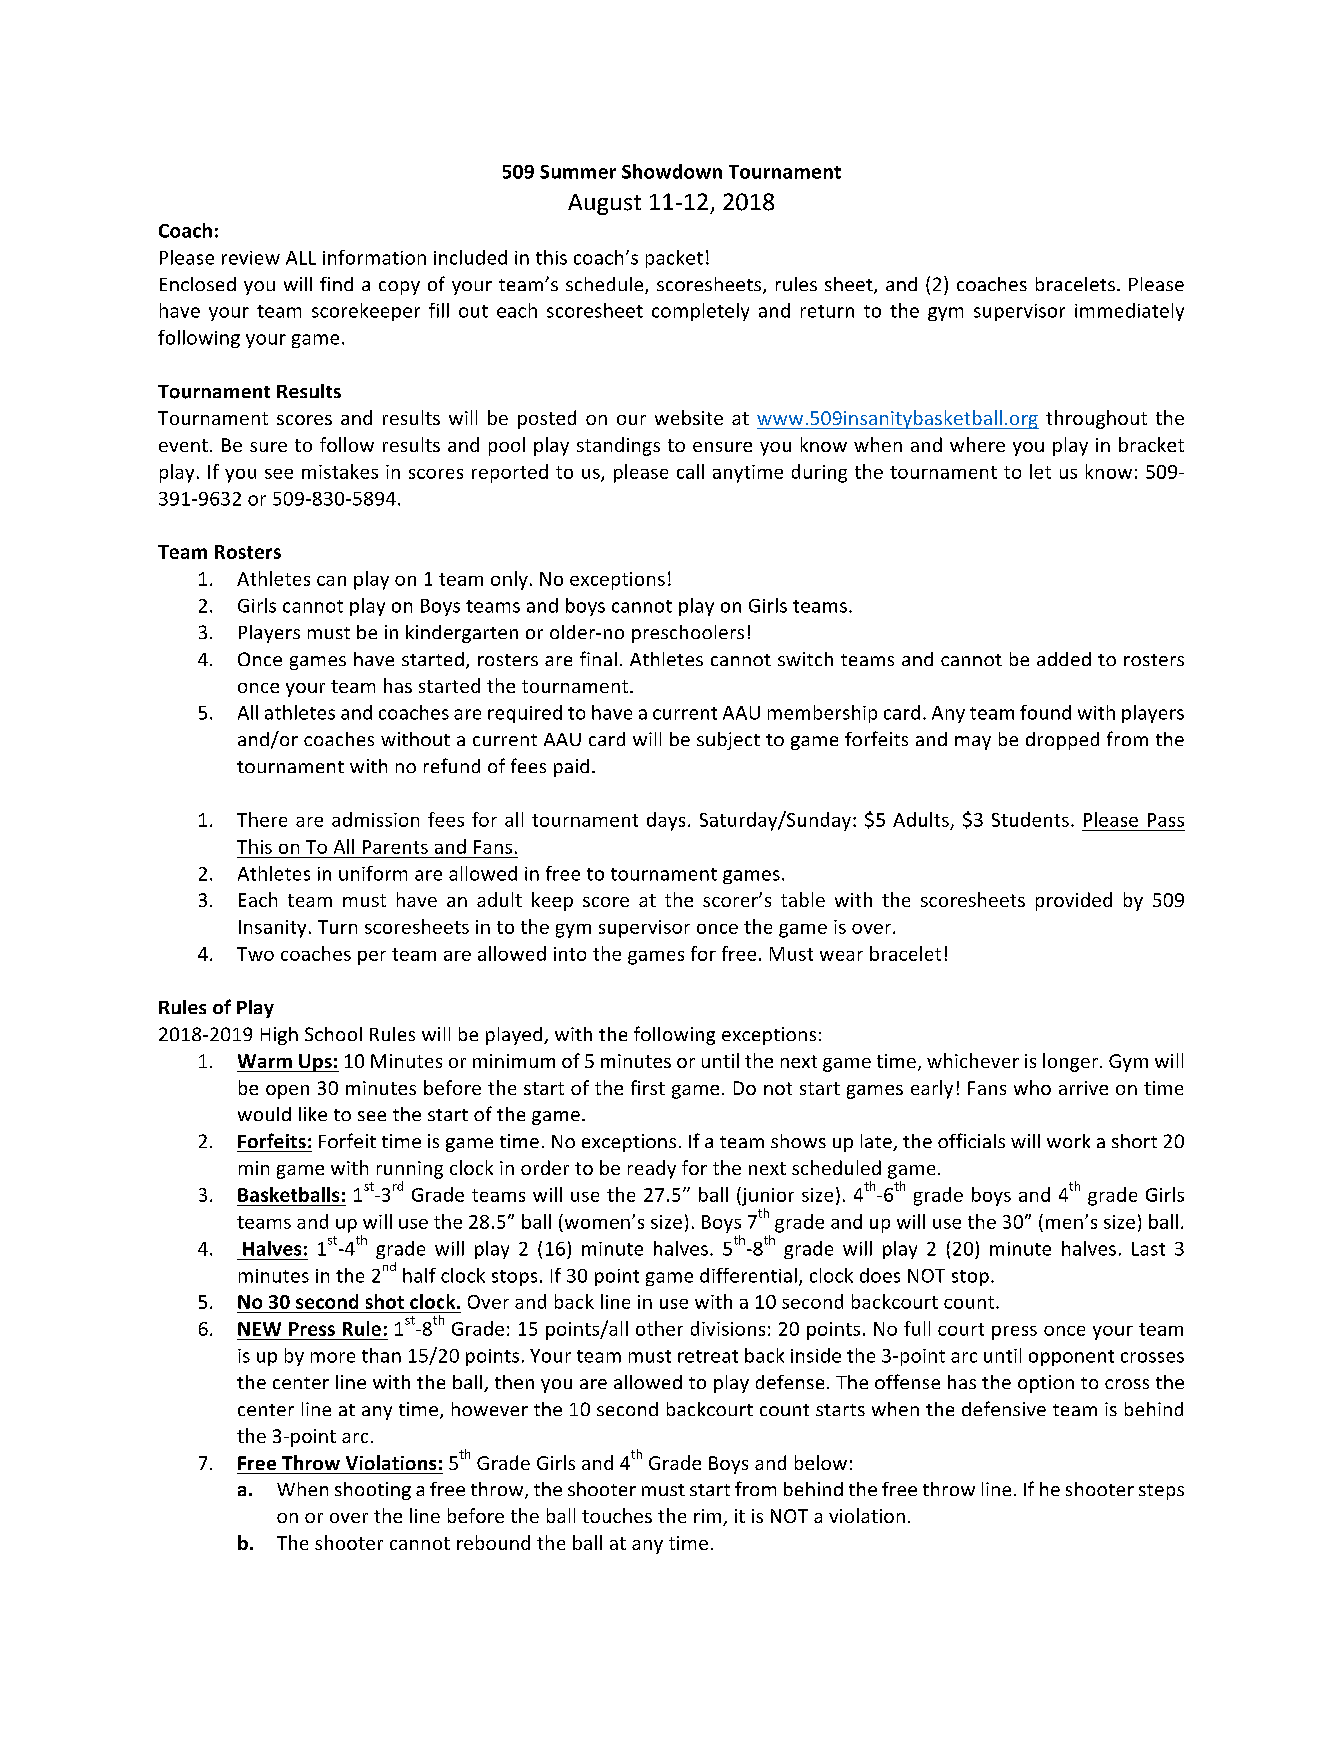 The height and width of the screenshot is (1738, 1343). Describe the element at coordinates (462, 634) in the screenshot. I see `kindergarten` at that location.
